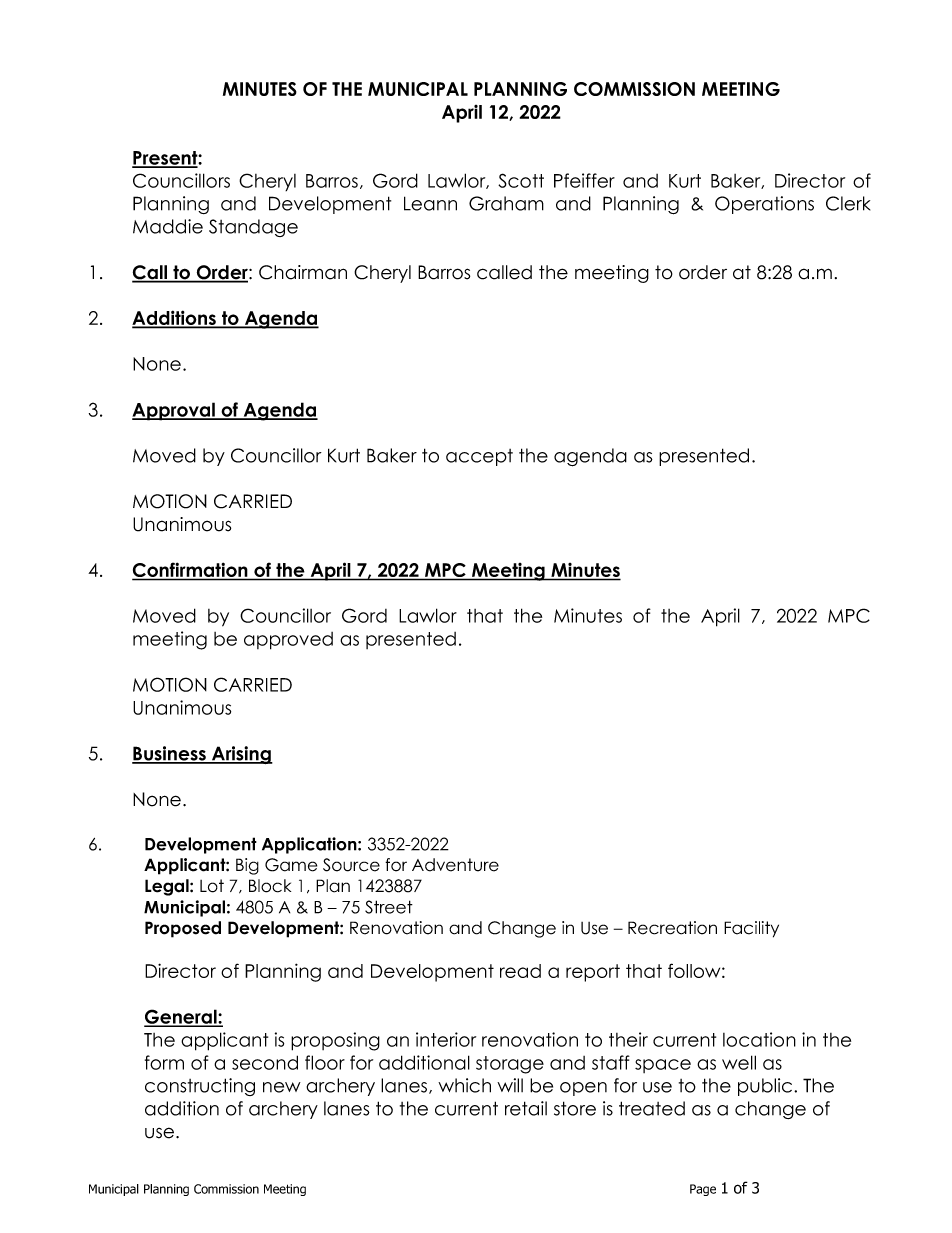 The image size is (952, 1233). Describe the element at coordinates (520, 971) in the page. I see `read` at that location.
